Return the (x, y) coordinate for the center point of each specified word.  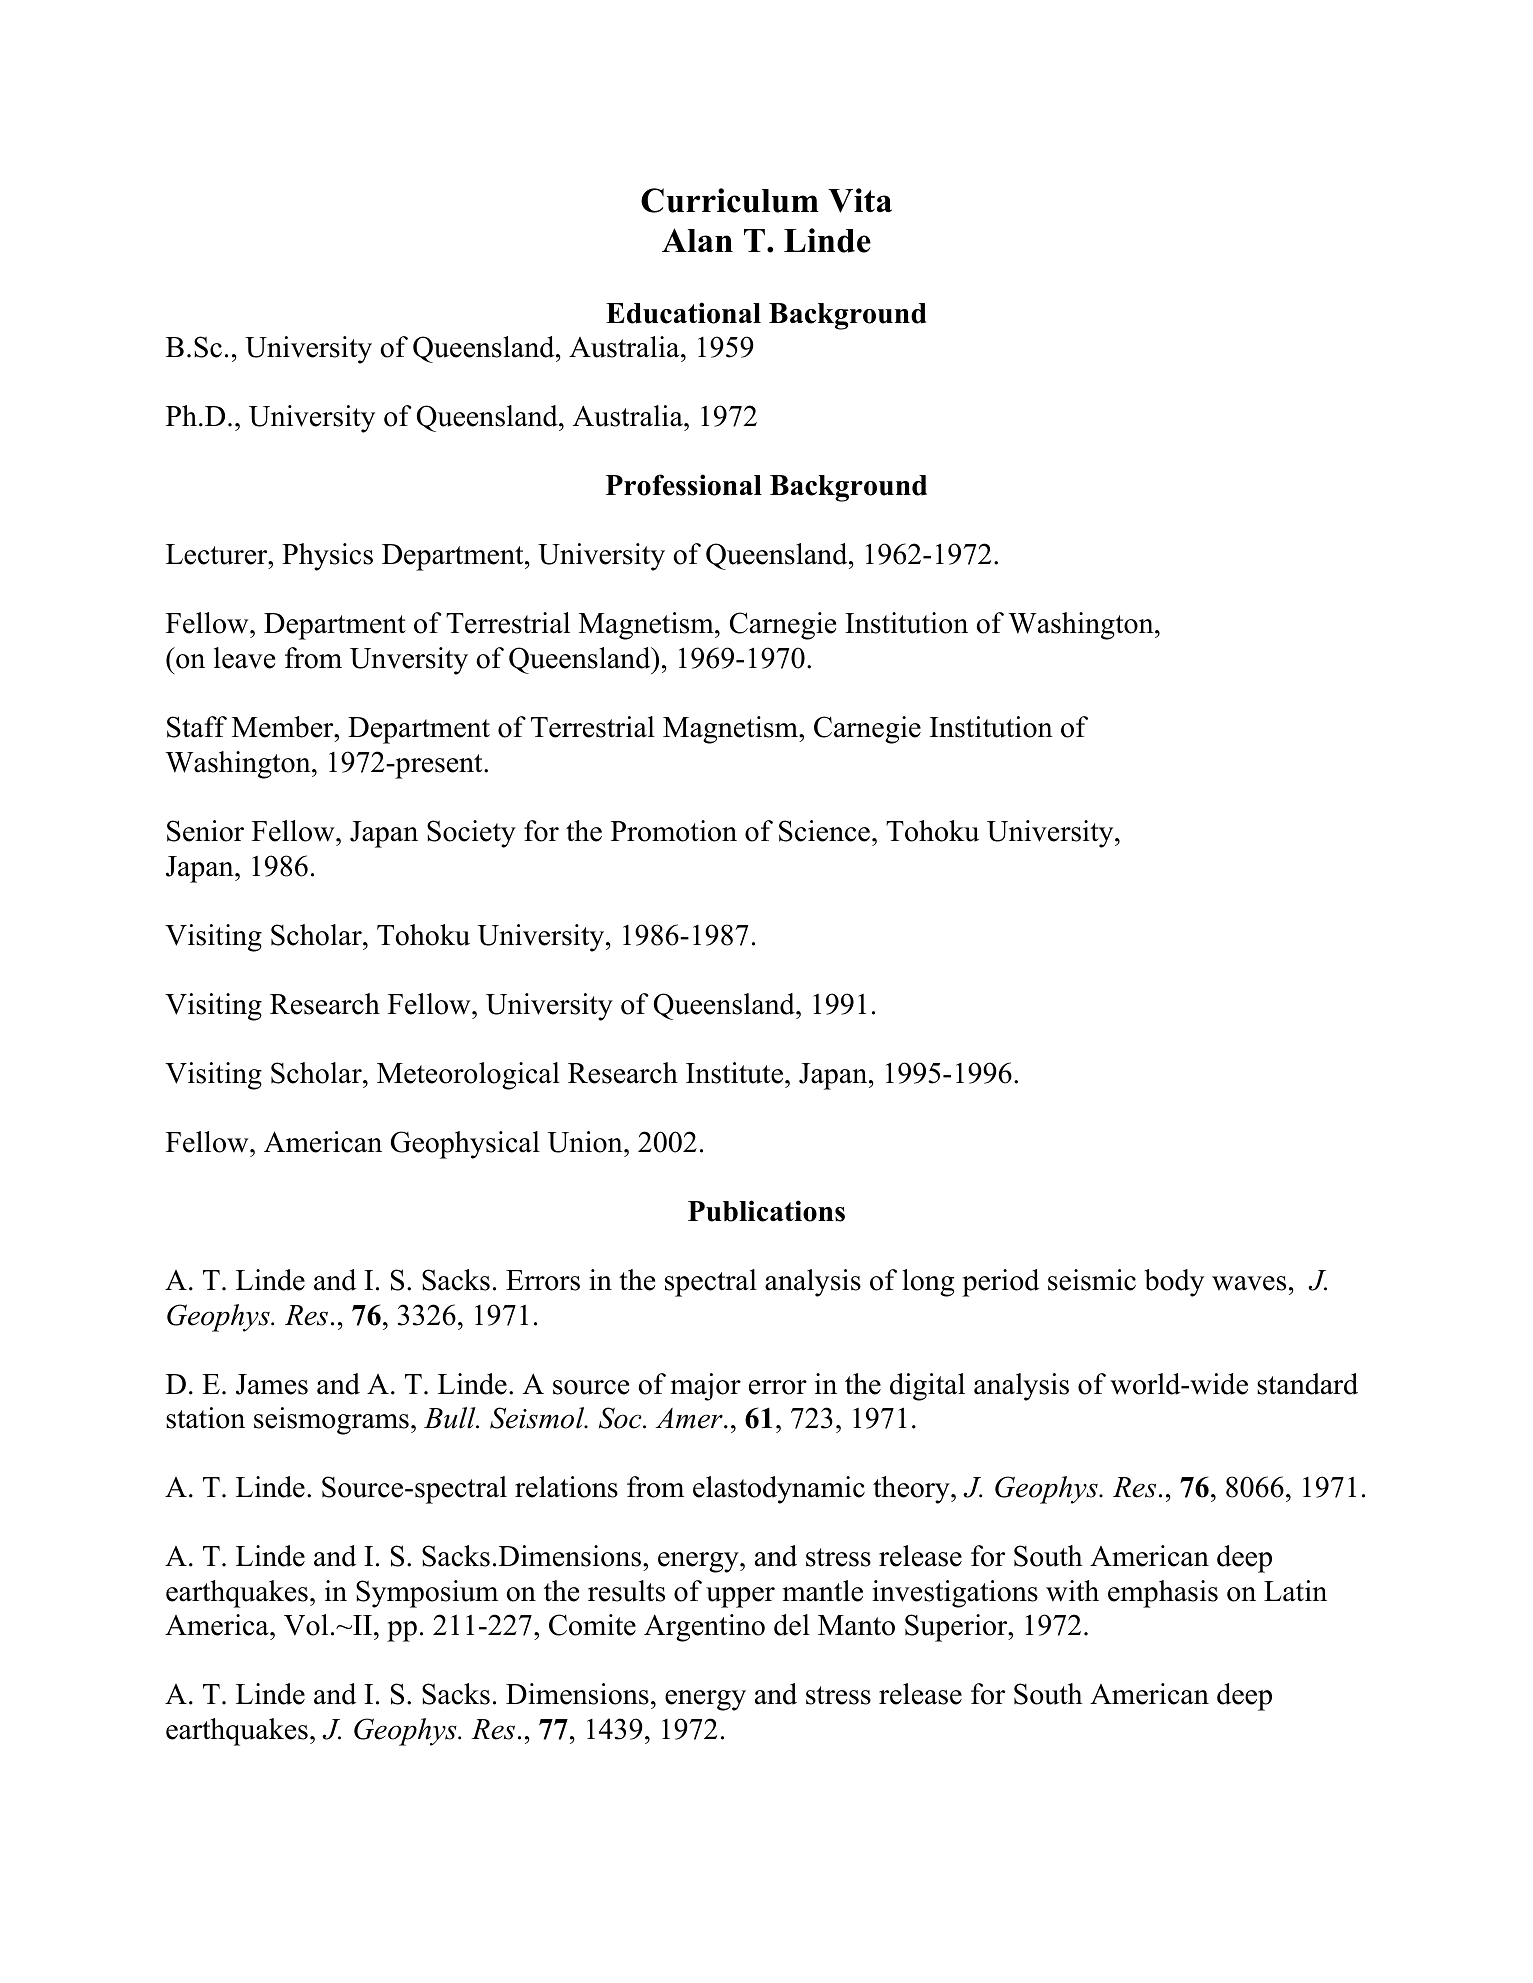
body (1174, 1283)
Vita (860, 200)
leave (244, 658)
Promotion (674, 831)
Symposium (427, 1594)
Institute (734, 1073)
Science (824, 831)
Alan (697, 240)
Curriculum (730, 200)
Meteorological (468, 1076)
